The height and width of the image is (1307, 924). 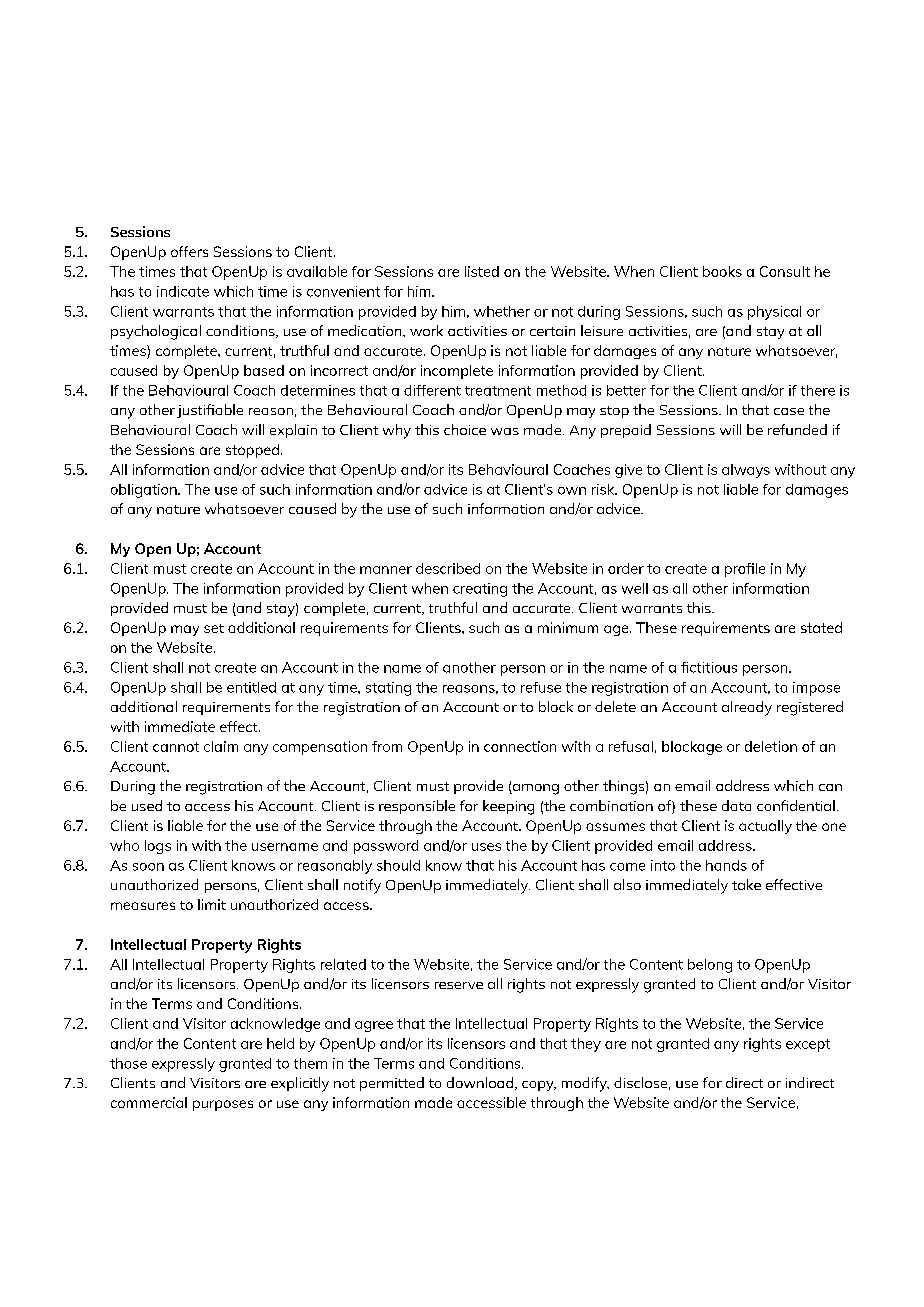 What do you see at coordinates (808, 1045) in the image?
I see `except` at bounding box center [808, 1045].
